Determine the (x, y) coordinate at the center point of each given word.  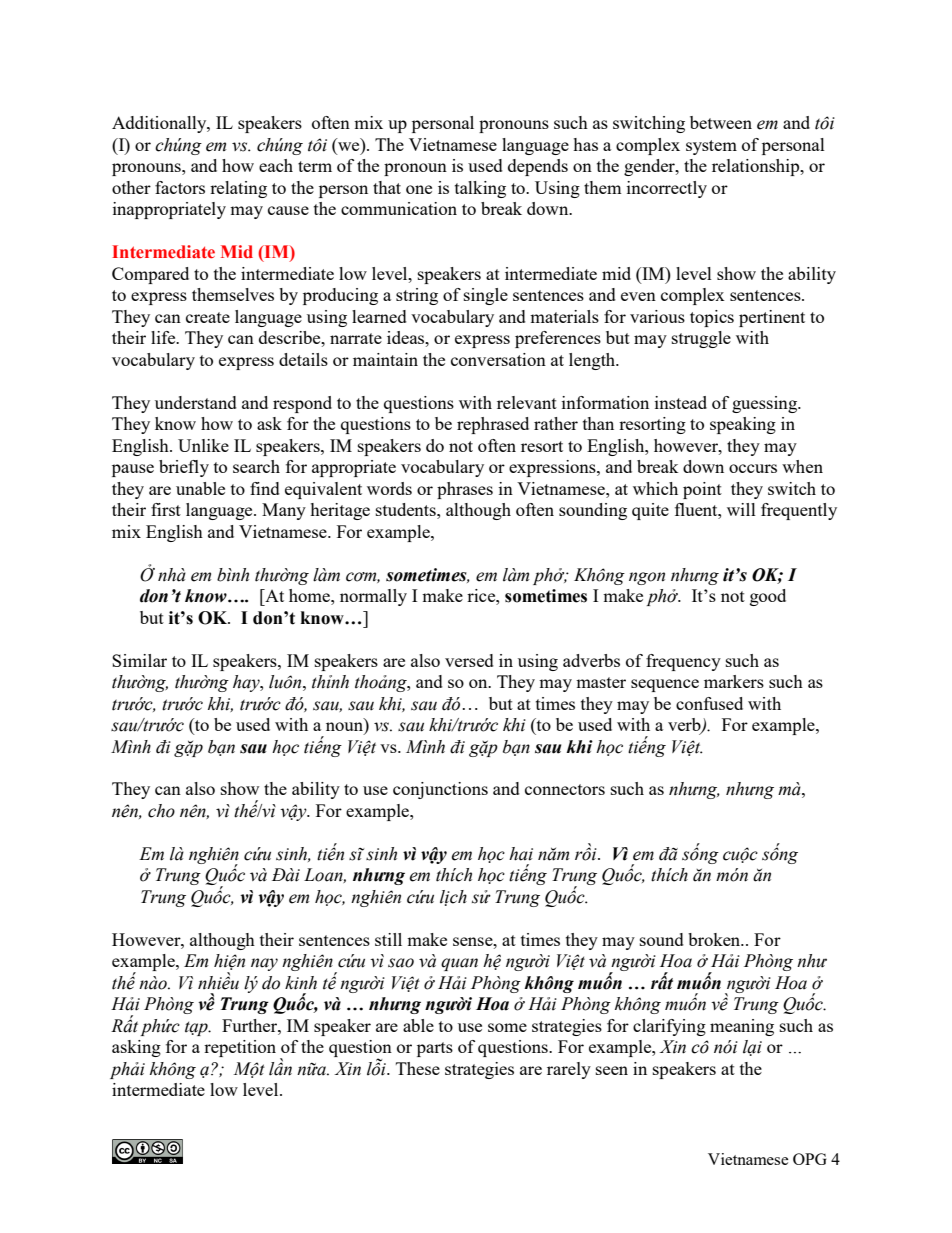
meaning (742, 1027)
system (711, 147)
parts (435, 1049)
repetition (240, 1048)
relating (238, 189)
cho (161, 811)
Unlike (203, 445)
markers (734, 681)
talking (480, 189)
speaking (743, 425)
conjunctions (440, 790)
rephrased (493, 425)
